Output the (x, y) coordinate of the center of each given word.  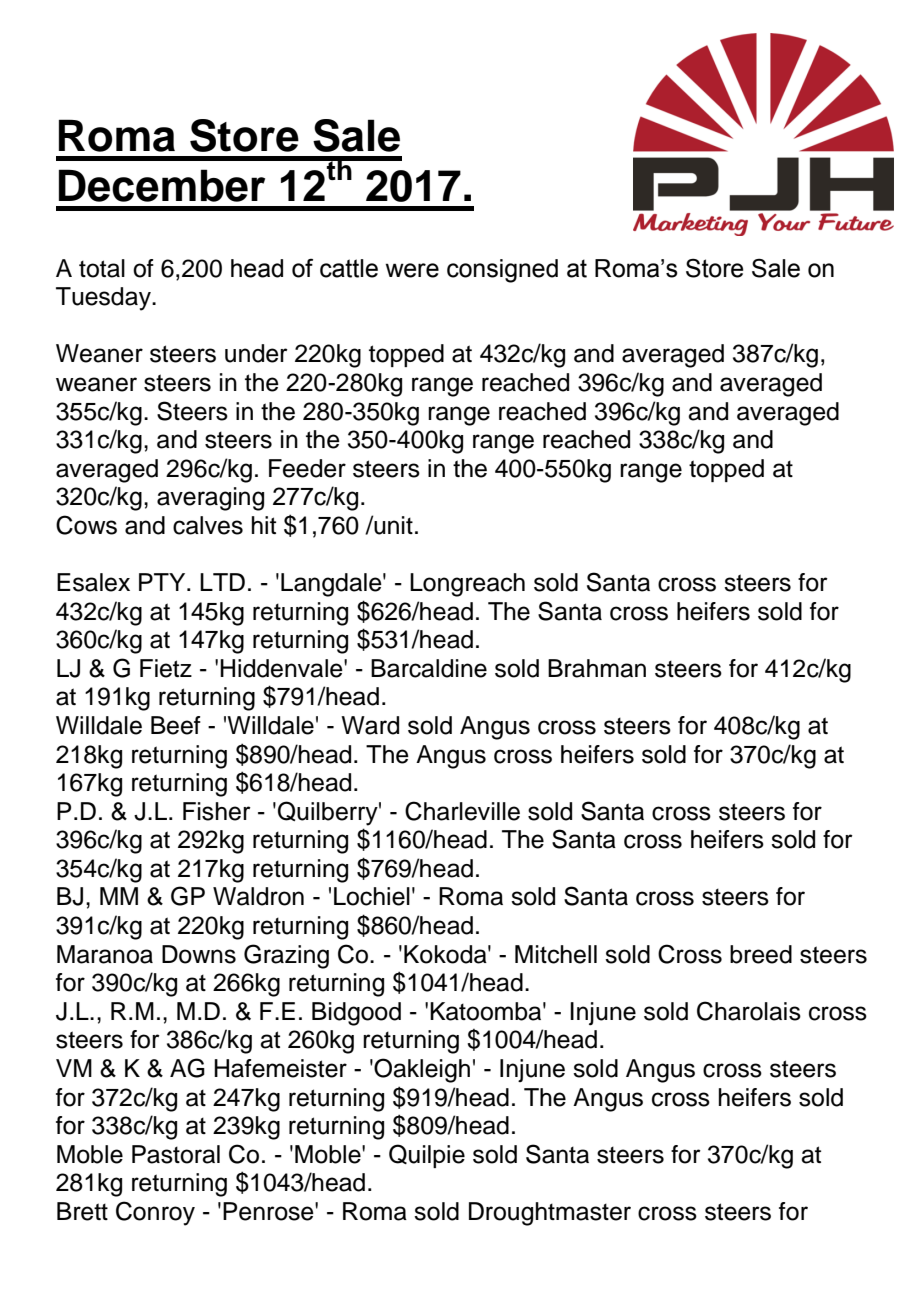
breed (761, 954)
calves (208, 525)
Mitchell (556, 954)
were (412, 270)
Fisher (217, 811)
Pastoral (176, 1154)
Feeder (307, 468)
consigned (502, 271)
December (162, 185)
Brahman (597, 668)
